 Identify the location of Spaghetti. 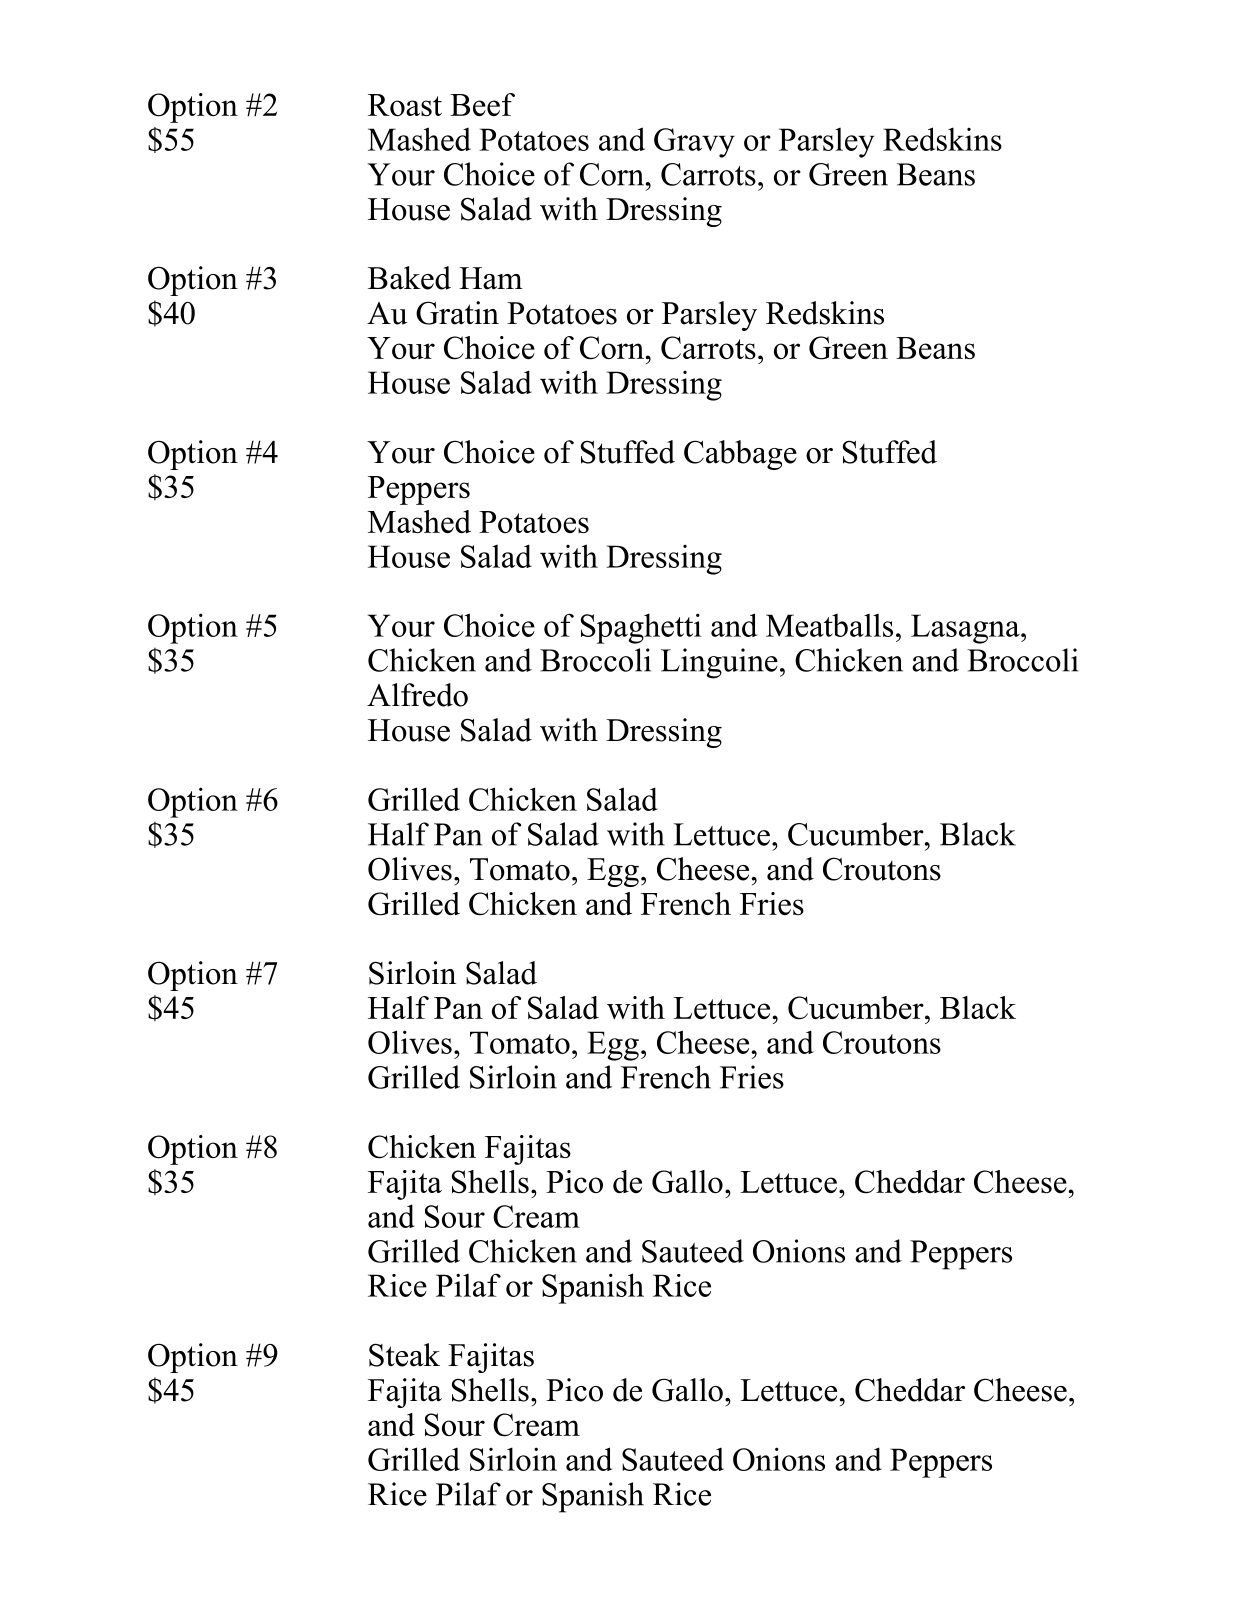
(641, 628).
